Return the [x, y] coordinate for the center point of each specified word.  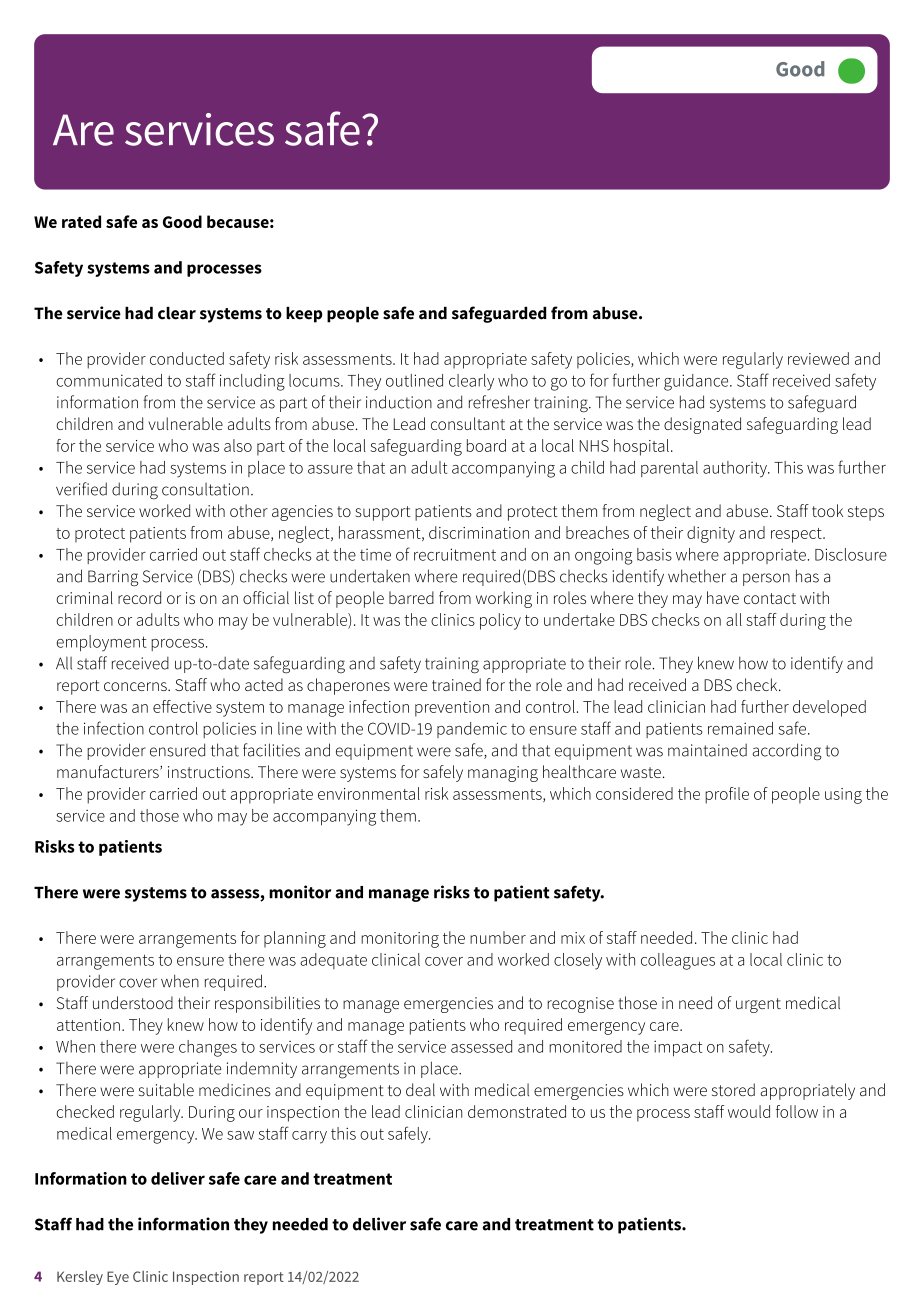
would [749, 1111]
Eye [118, 1278]
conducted [187, 358]
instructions [210, 772]
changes [208, 1048]
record [139, 597]
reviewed [818, 358]
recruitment [455, 554]
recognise [580, 1005]
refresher [499, 402]
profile [727, 795]
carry [309, 1137]
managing [503, 774]
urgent [758, 1005]
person [766, 579]
